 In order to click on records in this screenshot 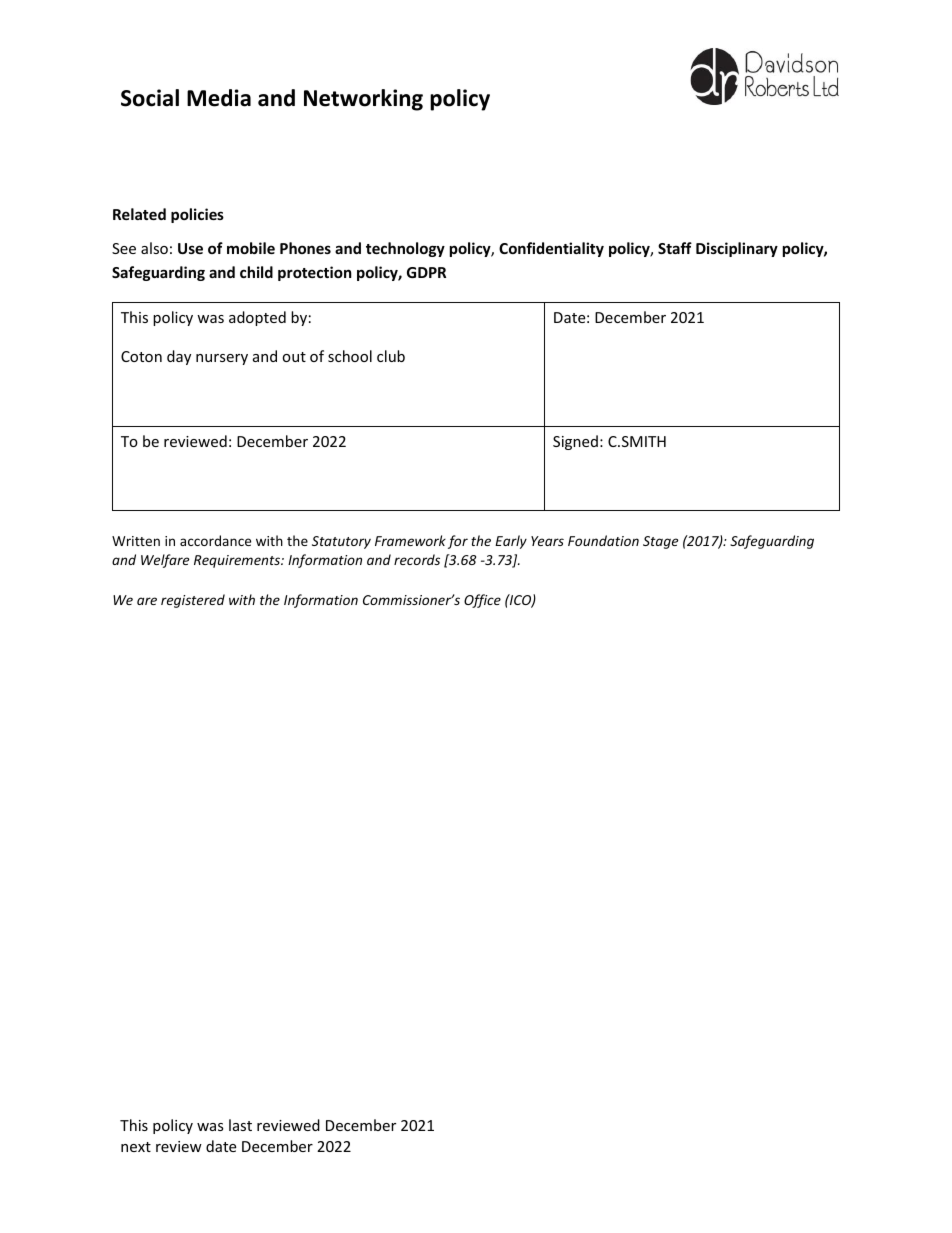, I will do `click(417, 559)`.
